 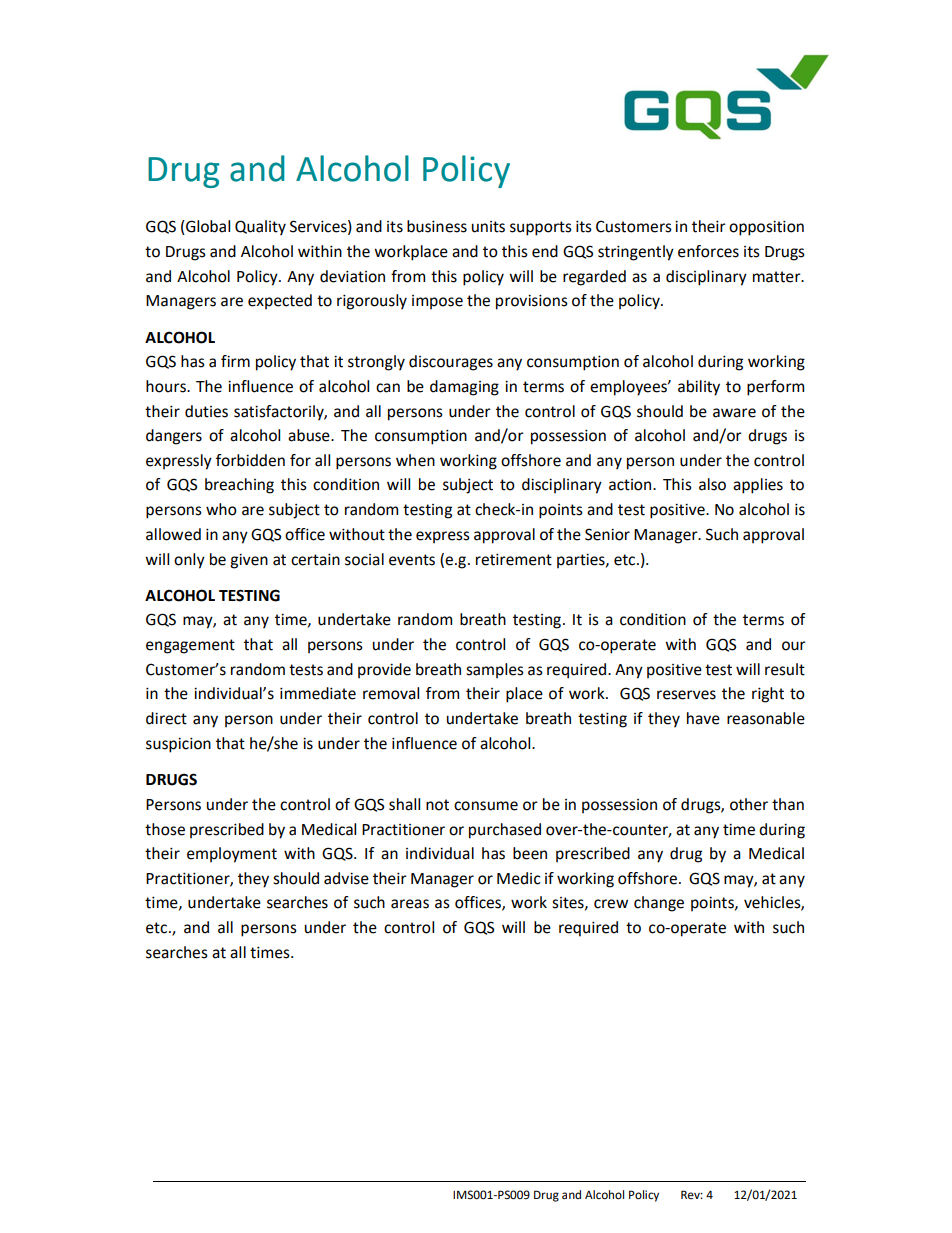 What do you see at coordinates (249, 561) in the screenshot?
I see `given` at bounding box center [249, 561].
